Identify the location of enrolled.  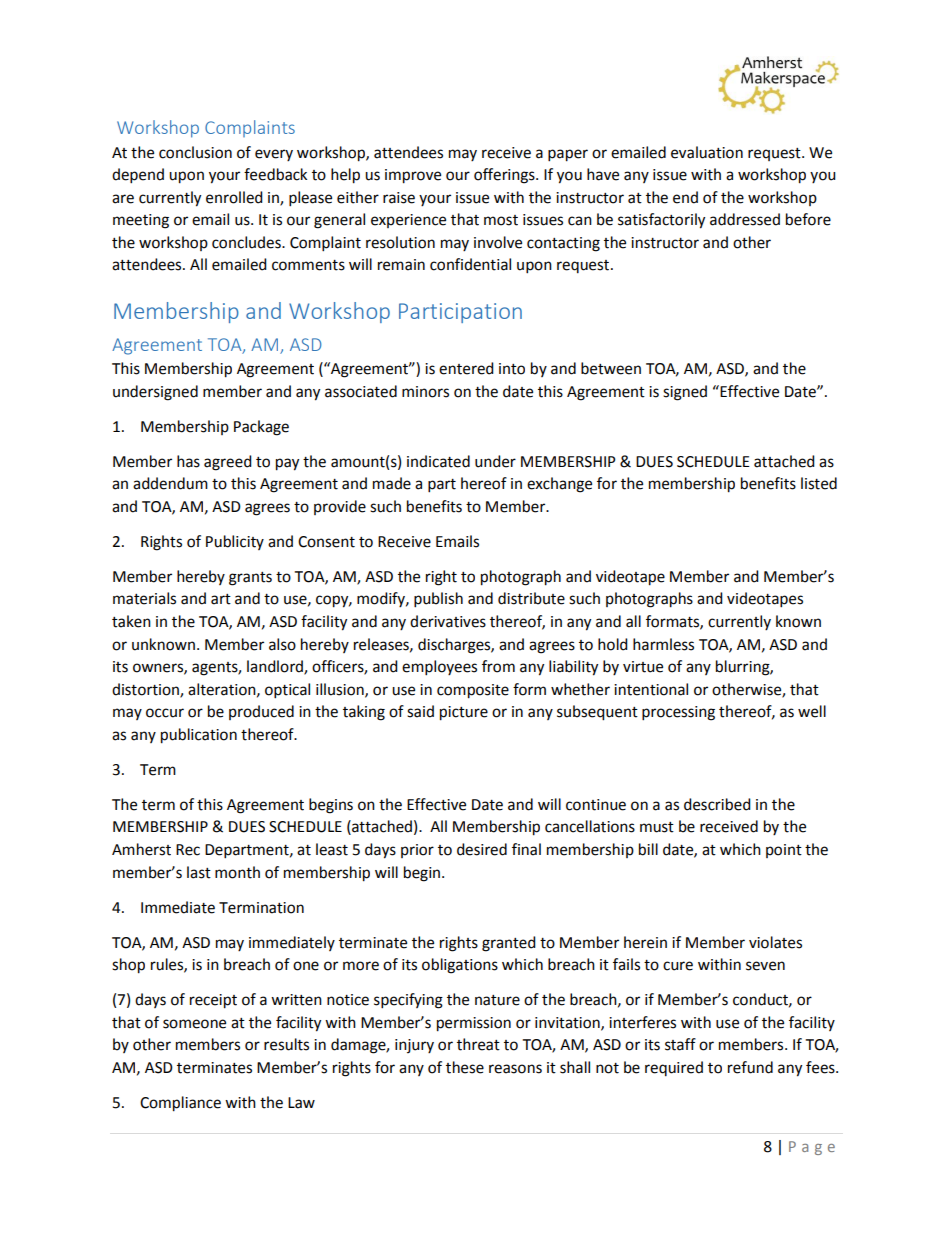
(234, 197).
